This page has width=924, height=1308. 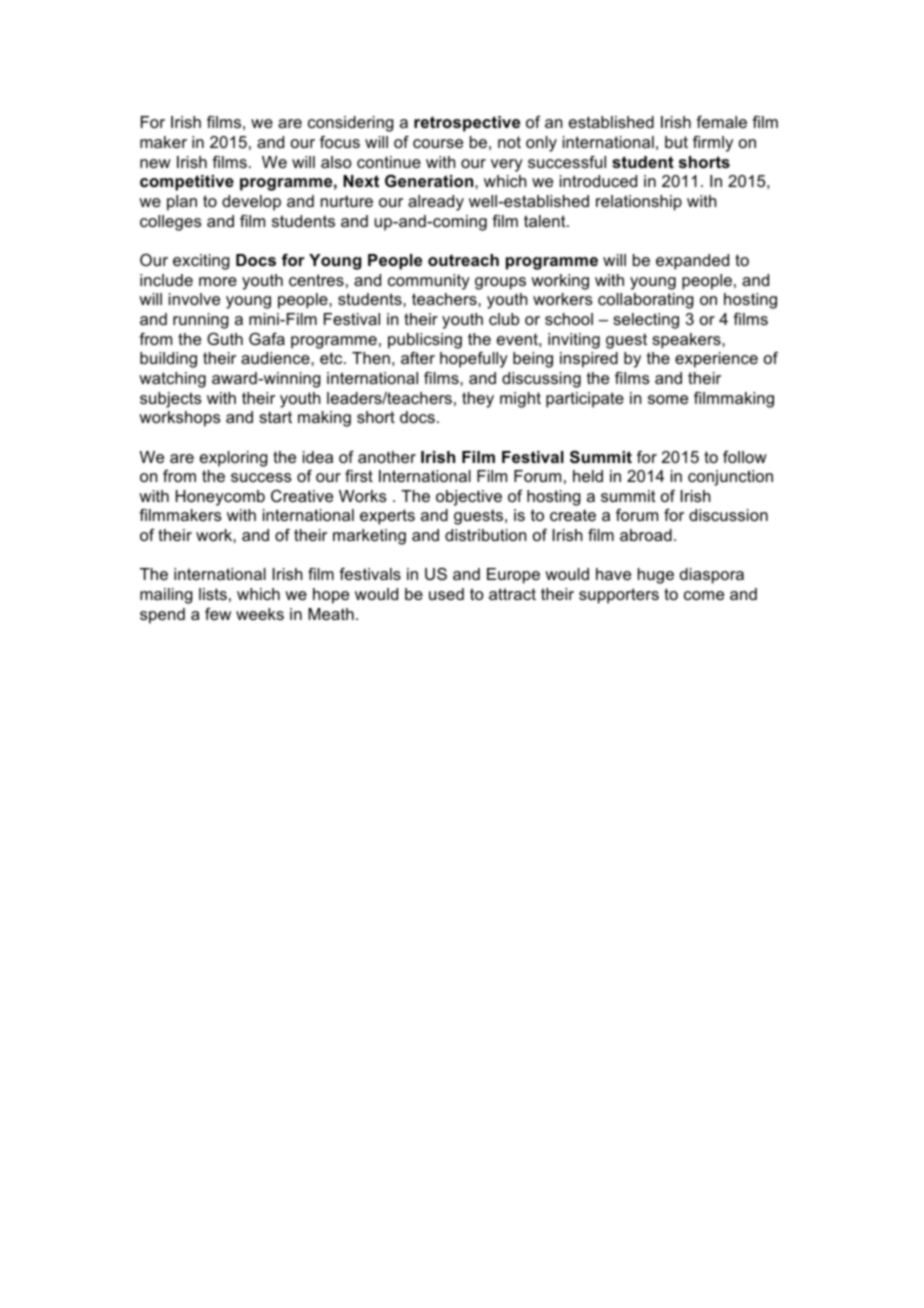 What do you see at coordinates (276, 358) in the page?
I see `audience` at bounding box center [276, 358].
